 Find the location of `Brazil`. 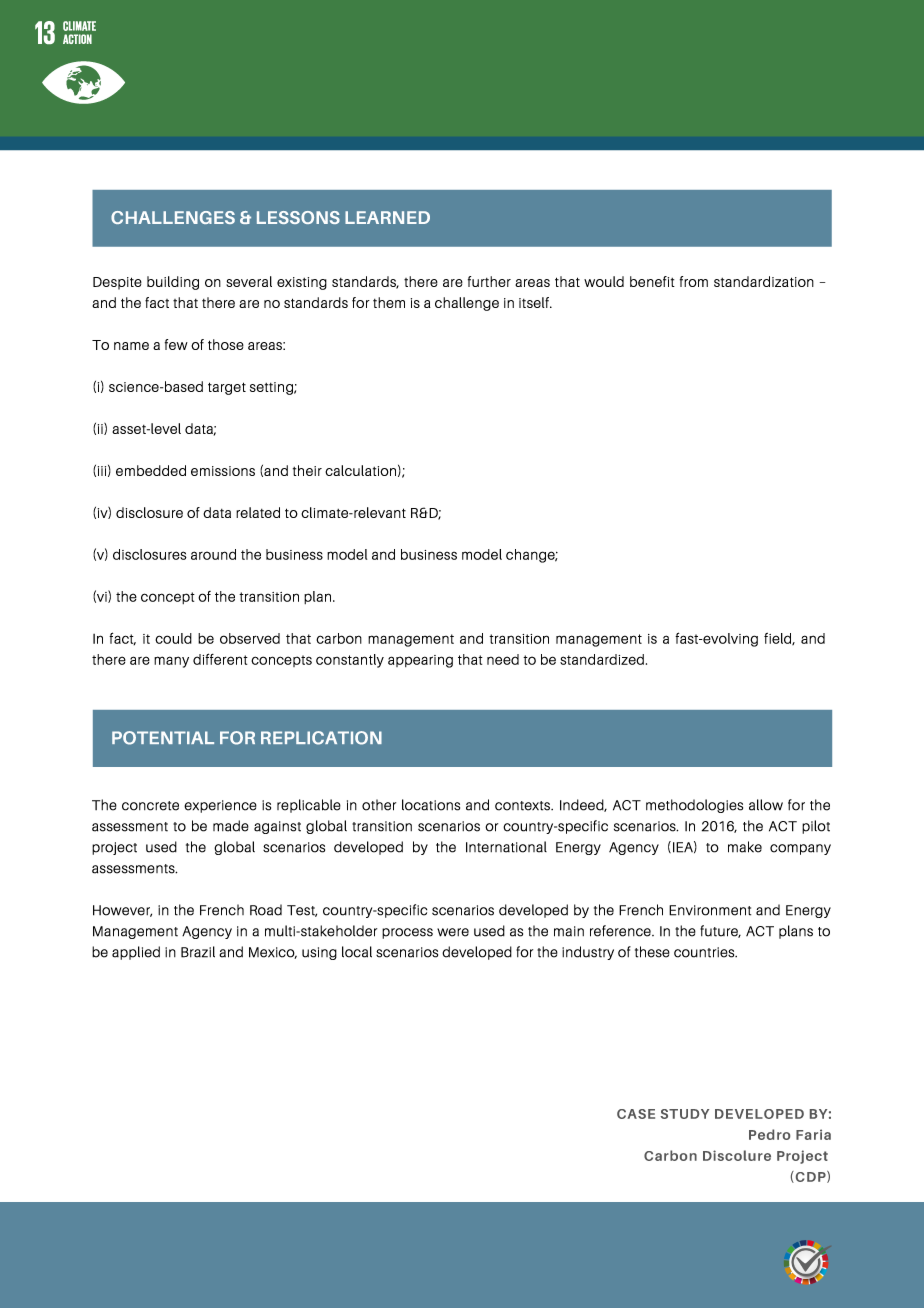

Brazil is located at coordinates (198, 952).
